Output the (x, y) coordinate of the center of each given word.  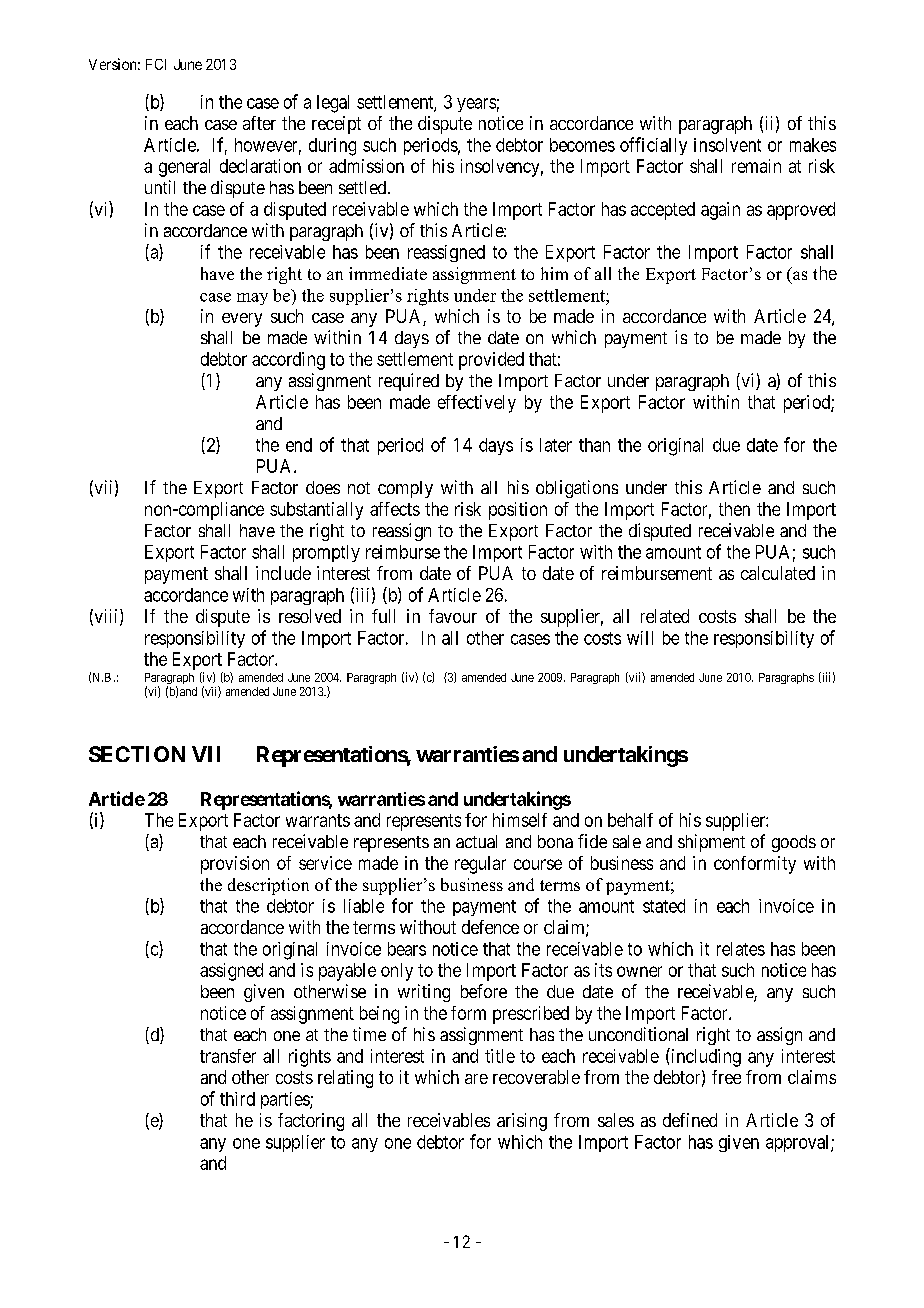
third (237, 1099)
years (476, 105)
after (259, 123)
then (734, 509)
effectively (477, 404)
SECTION (137, 754)
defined (690, 1120)
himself (520, 820)
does (323, 487)
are (476, 1079)
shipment (711, 843)
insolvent (727, 145)
